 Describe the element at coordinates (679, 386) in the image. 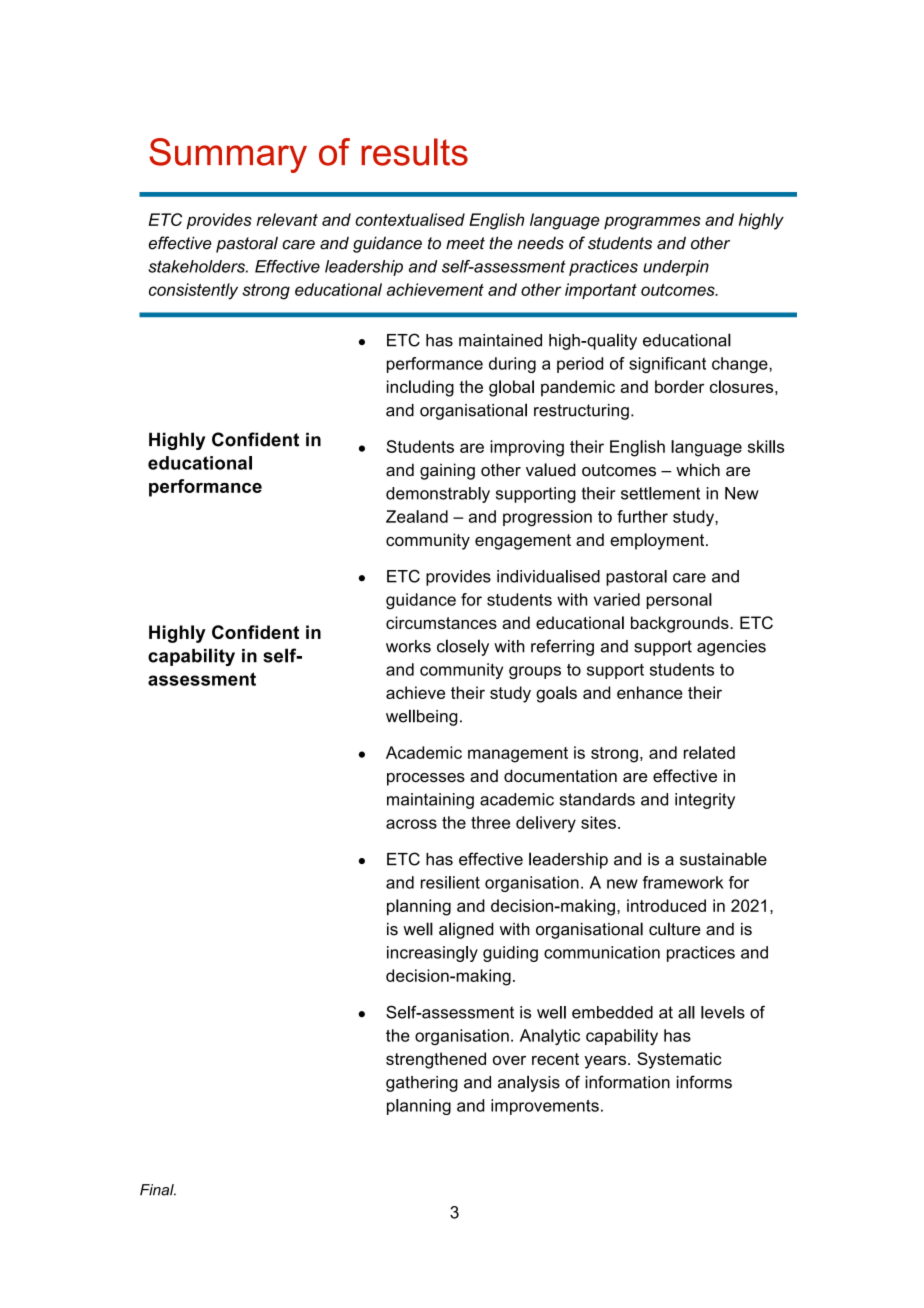

I see `border` at that location.
